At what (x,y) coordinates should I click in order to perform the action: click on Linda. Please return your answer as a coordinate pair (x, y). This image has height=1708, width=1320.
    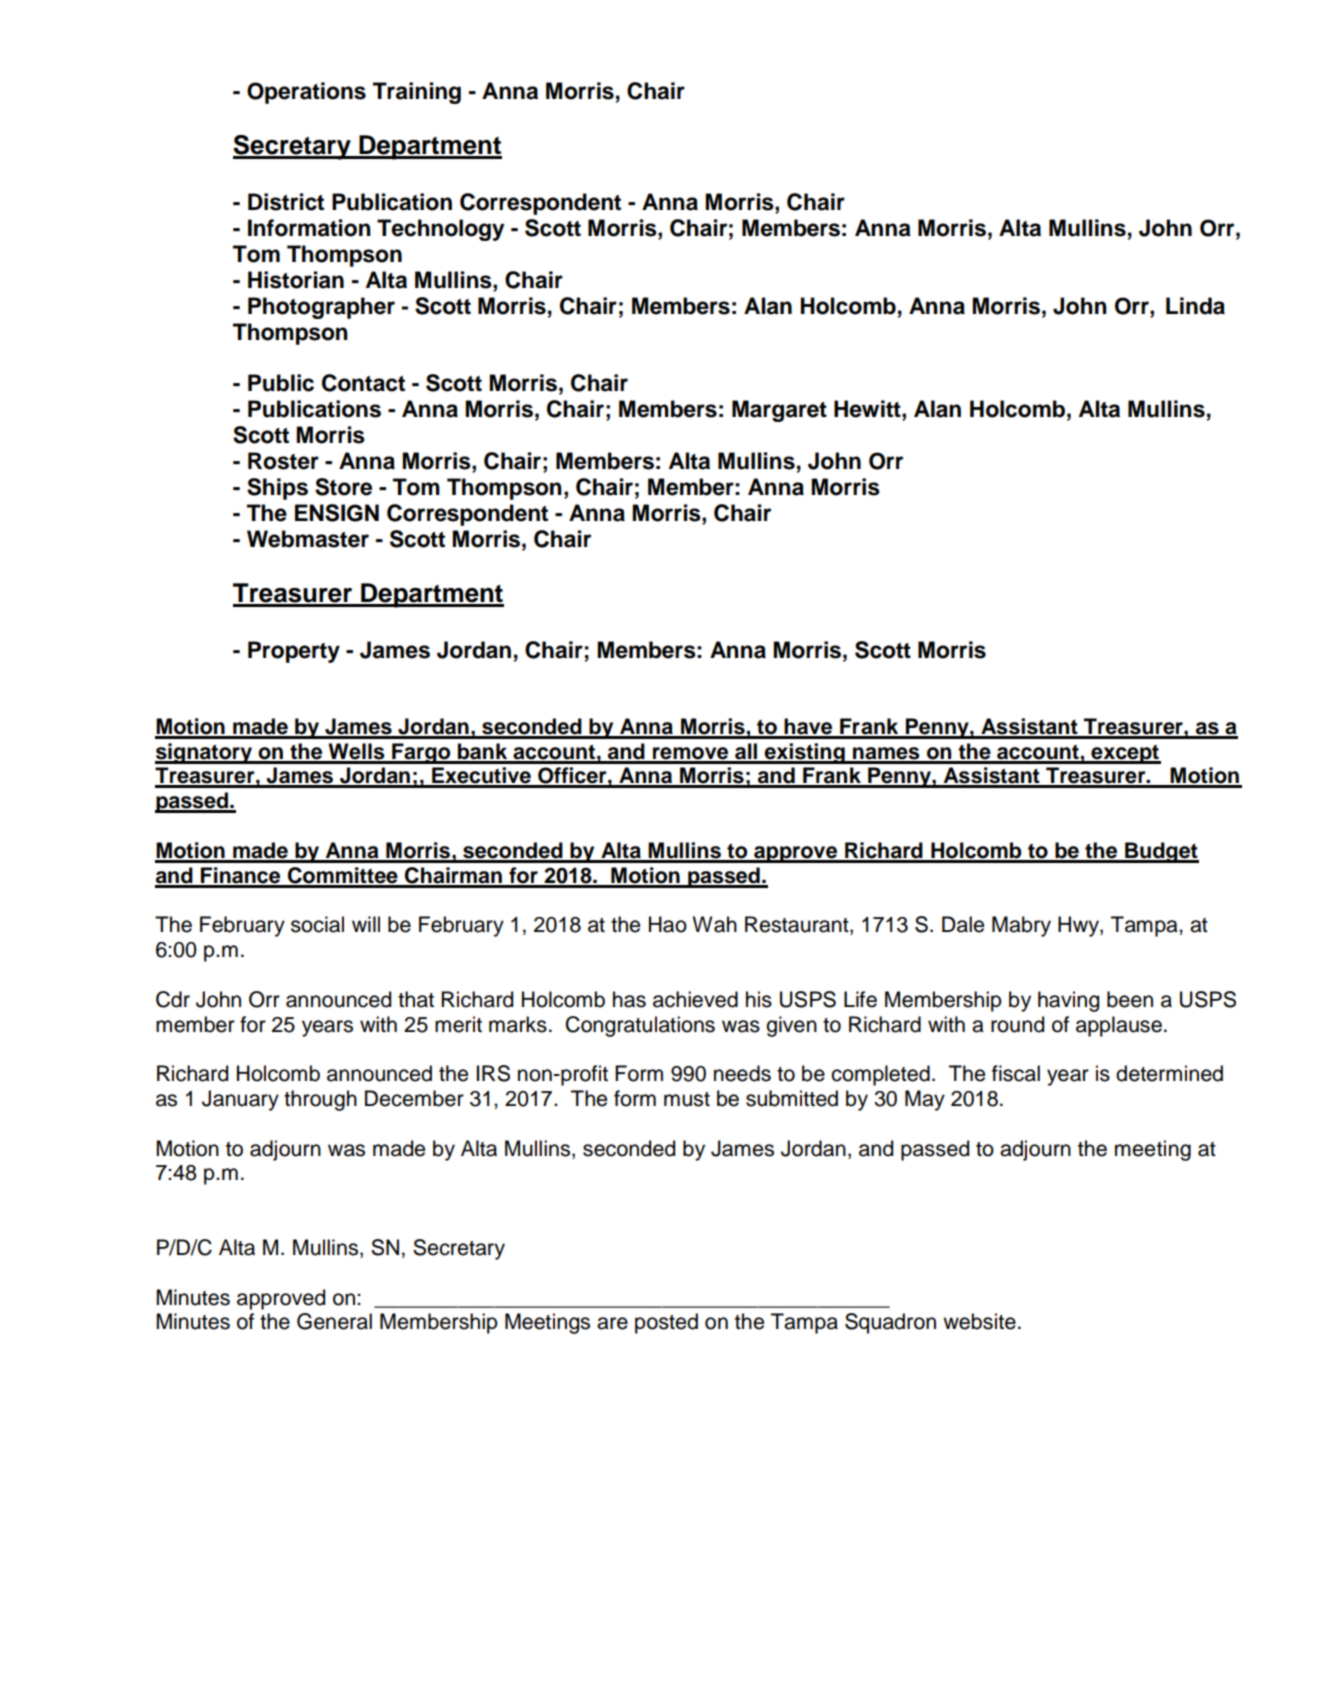
    Looking at the image, I should click on (1195, 306).
